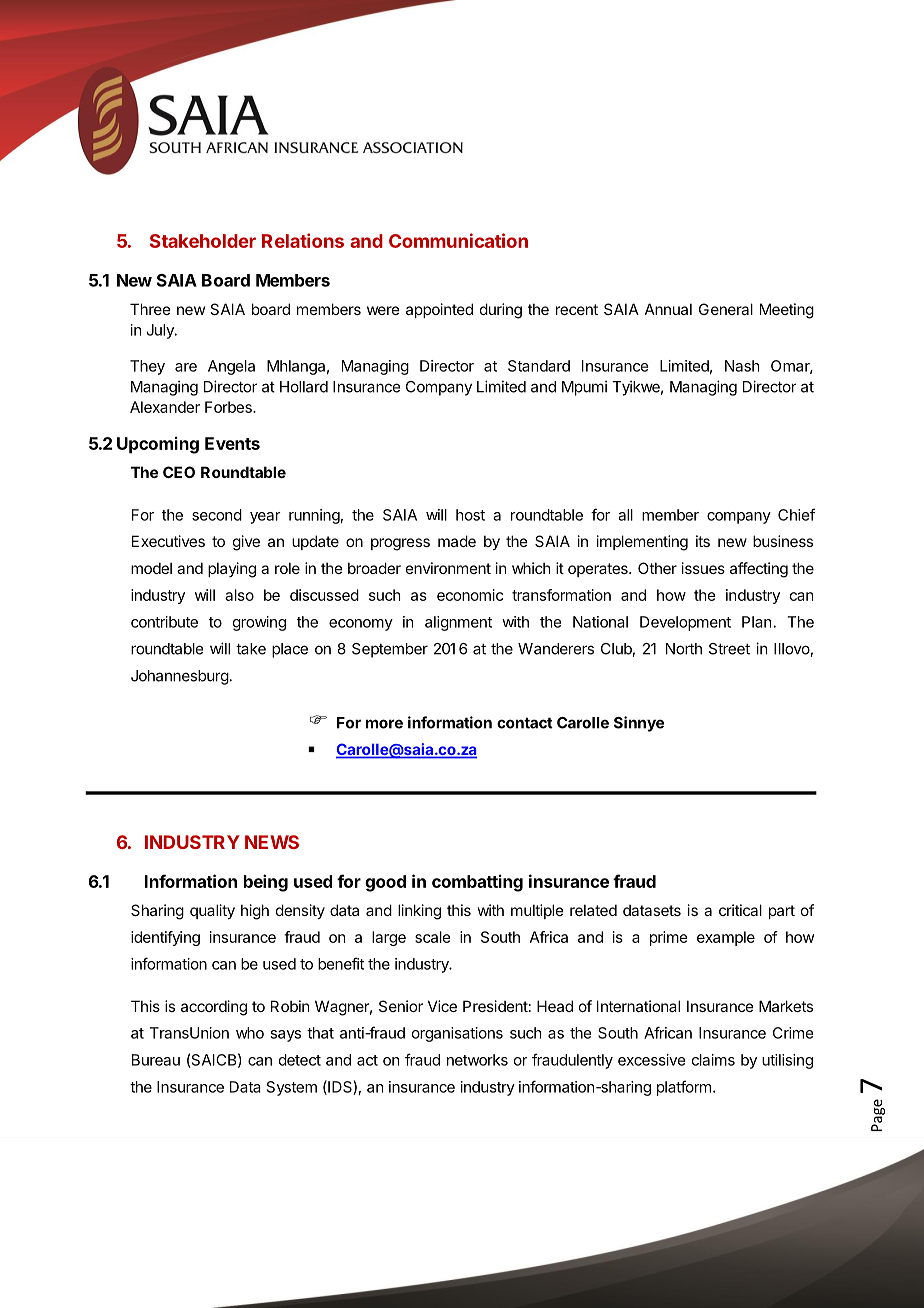  What do you see at coordinates (180, 677) in the screenshot?
I see `Johannesburg` at bounding box center [180, 677].
